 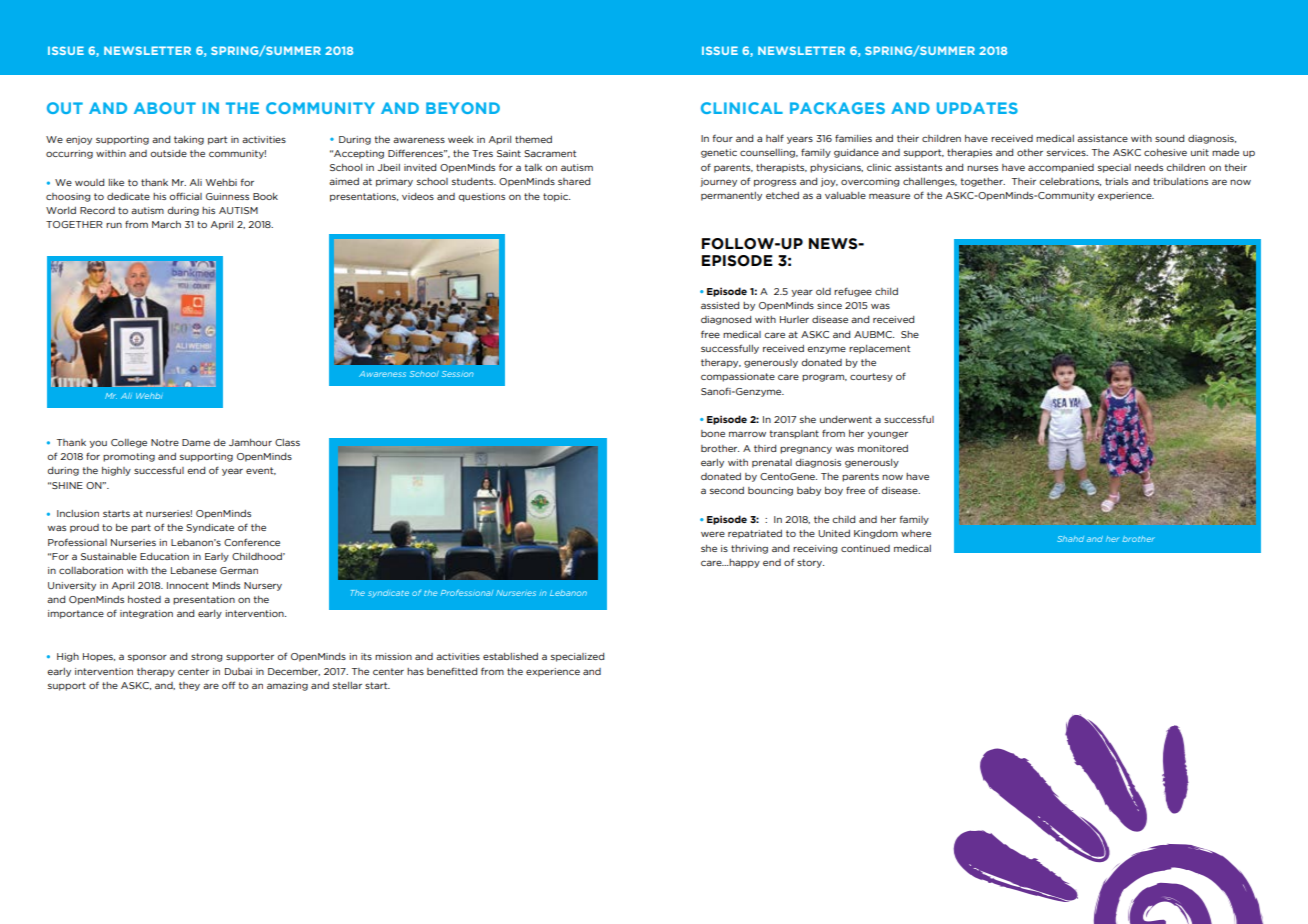 I want to click on were, so click(x=713, y=534).
